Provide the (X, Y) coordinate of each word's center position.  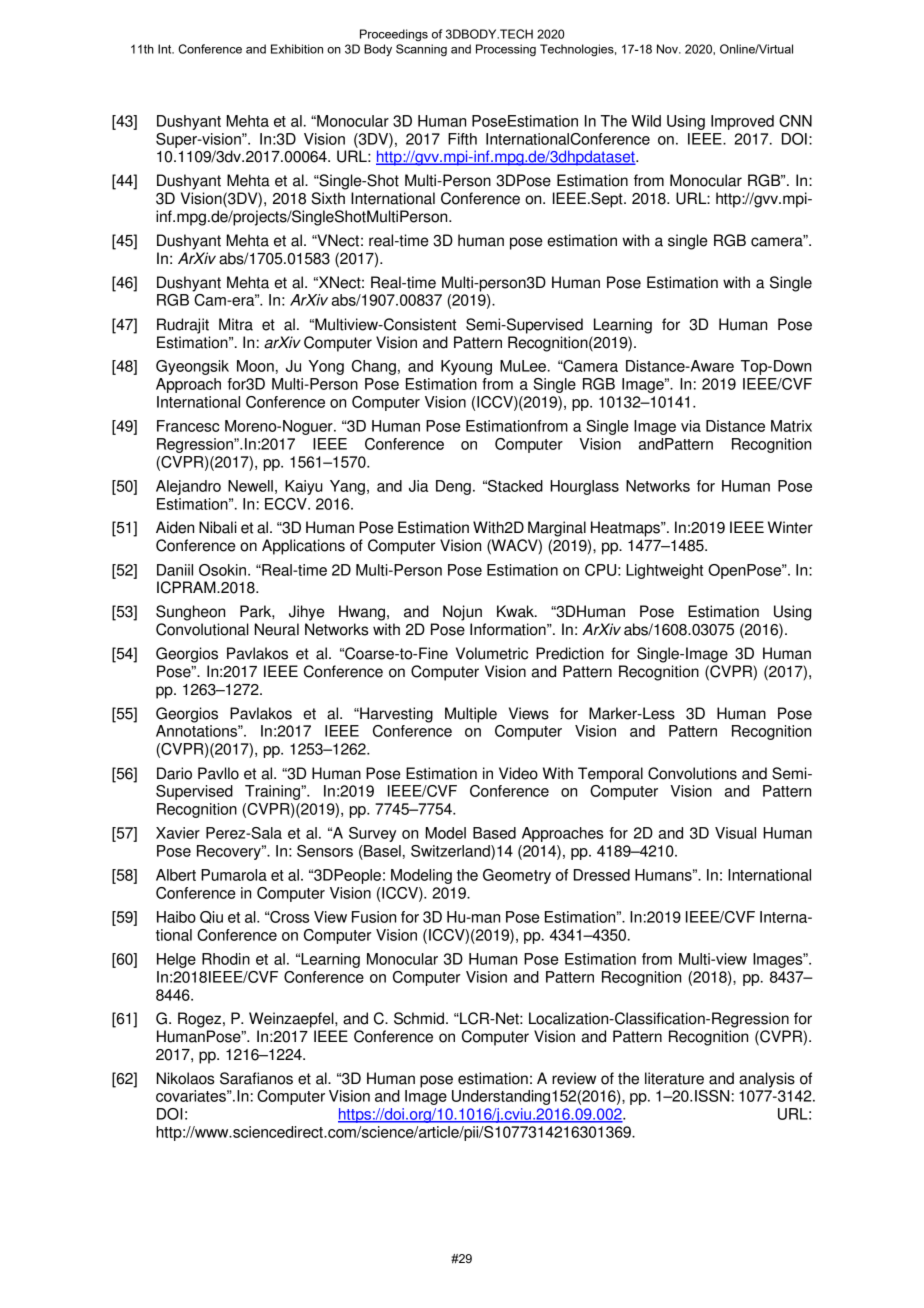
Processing (506, 50)
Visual (735, 833)
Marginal (557, 529)
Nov (668, 49)
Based (494, 833)
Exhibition (297, 49)
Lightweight (664, 571)
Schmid (419, 1018)
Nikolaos (185, 1078)
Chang (374, 367)
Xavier (178, 833)
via (691, 426)
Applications (303, 547)
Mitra (236, 324)
